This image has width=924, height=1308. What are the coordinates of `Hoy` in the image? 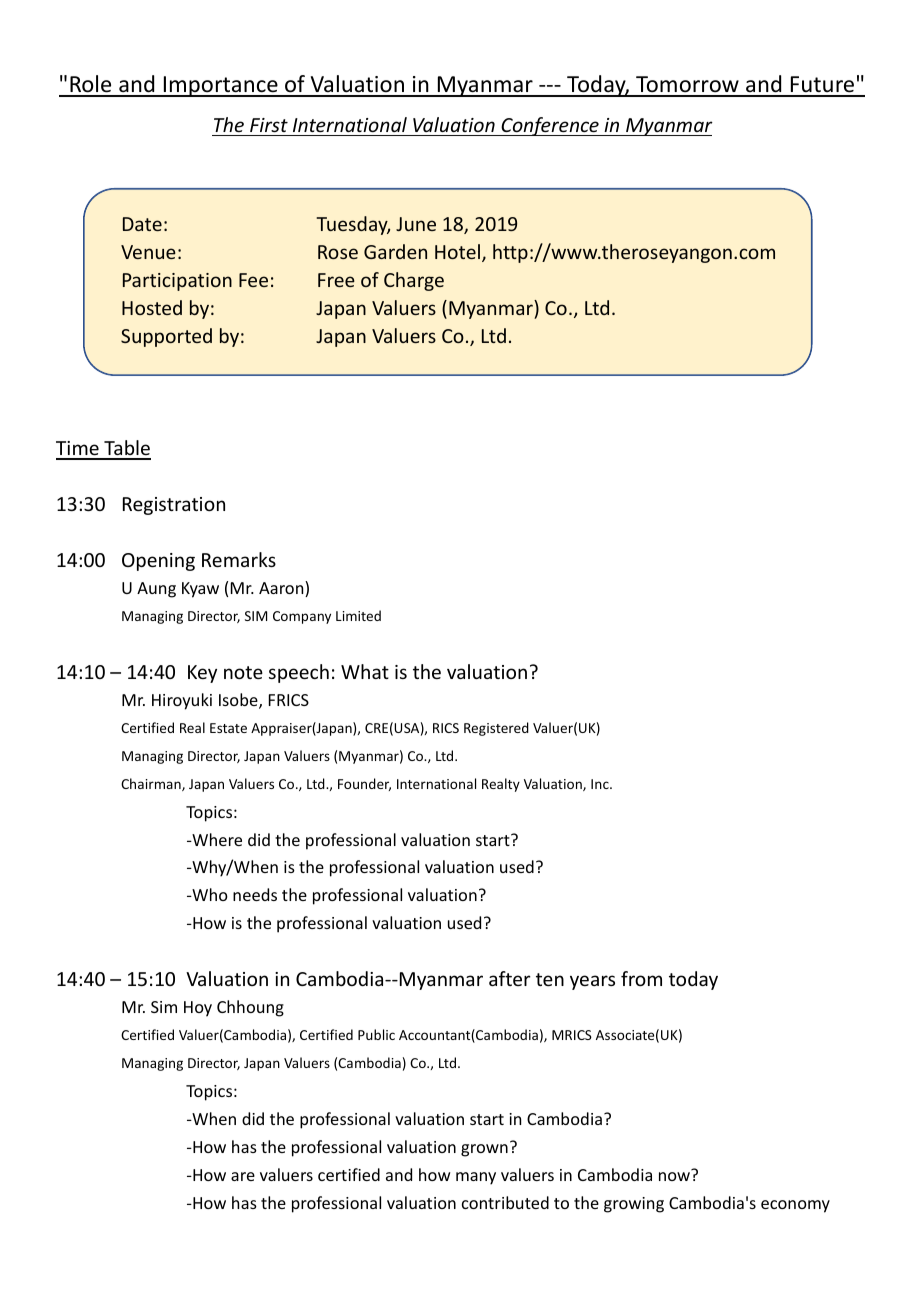 It's located at (198, 1009).
